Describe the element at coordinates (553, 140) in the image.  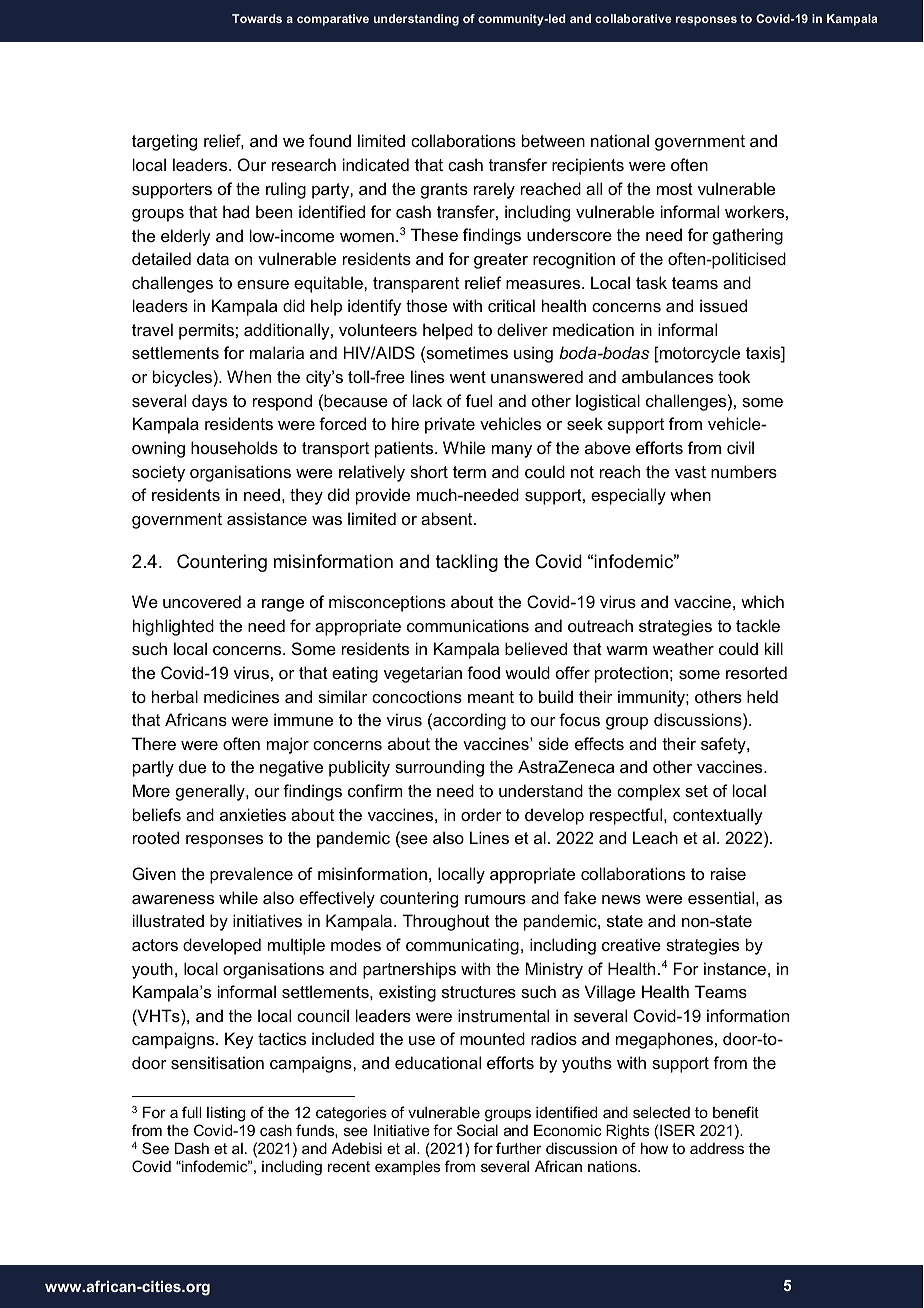
I see `between` at that location.
